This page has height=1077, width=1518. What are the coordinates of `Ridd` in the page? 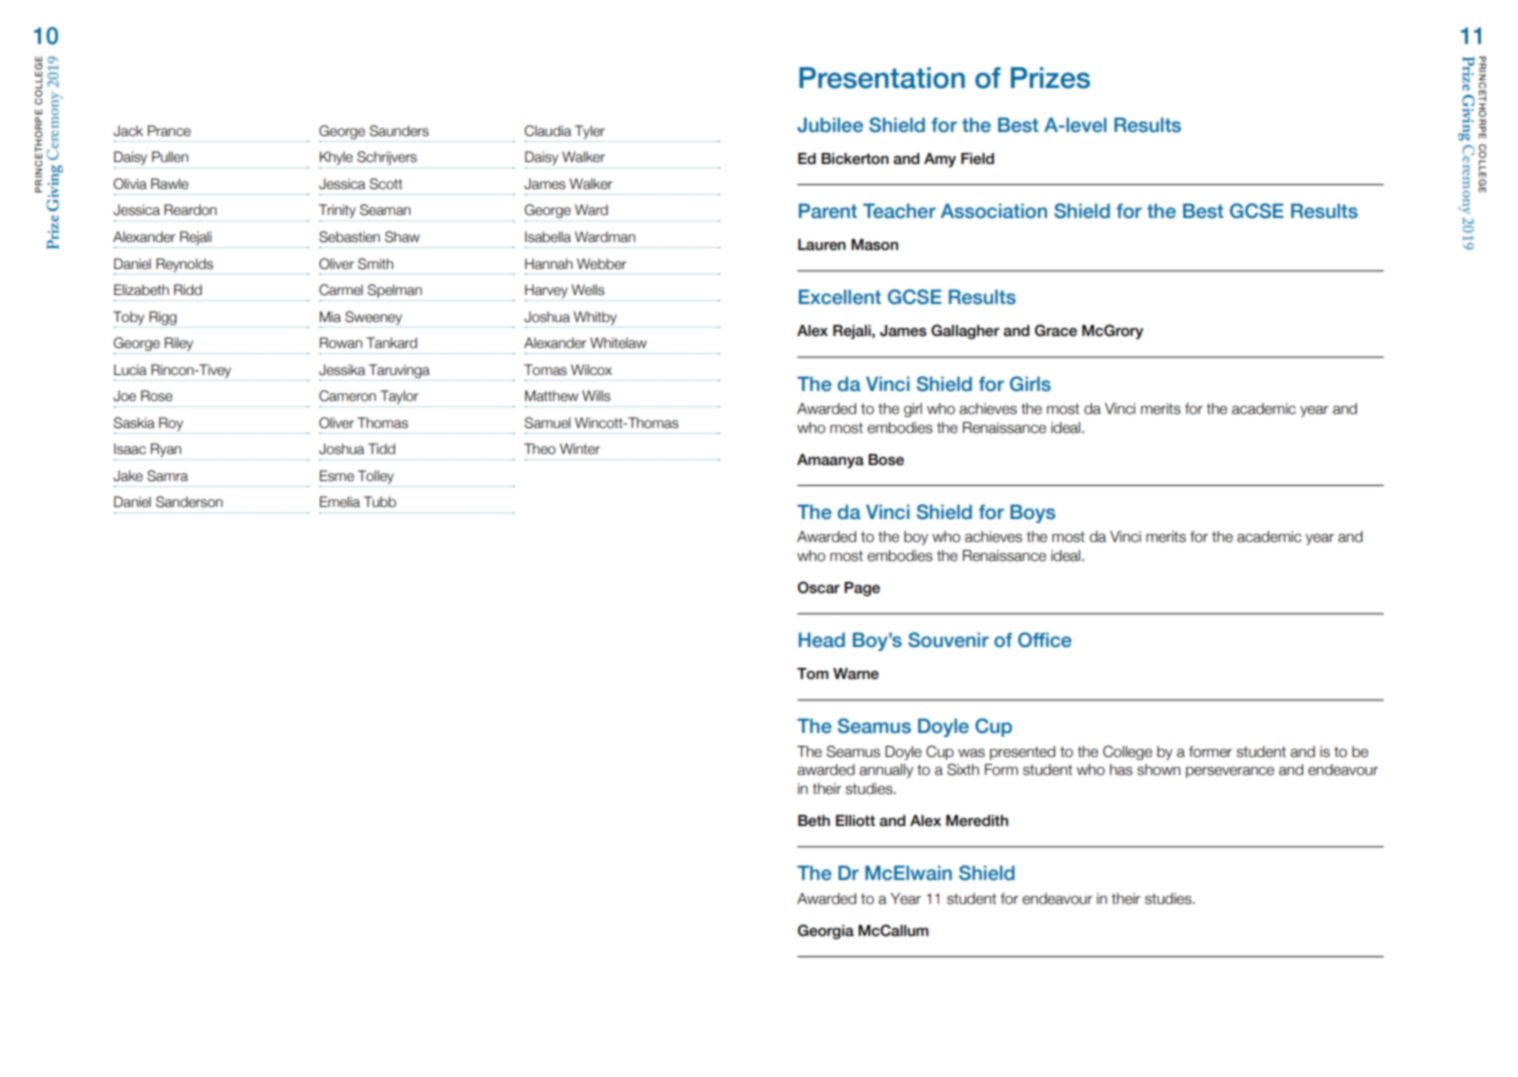 It's located at (188, 290).
